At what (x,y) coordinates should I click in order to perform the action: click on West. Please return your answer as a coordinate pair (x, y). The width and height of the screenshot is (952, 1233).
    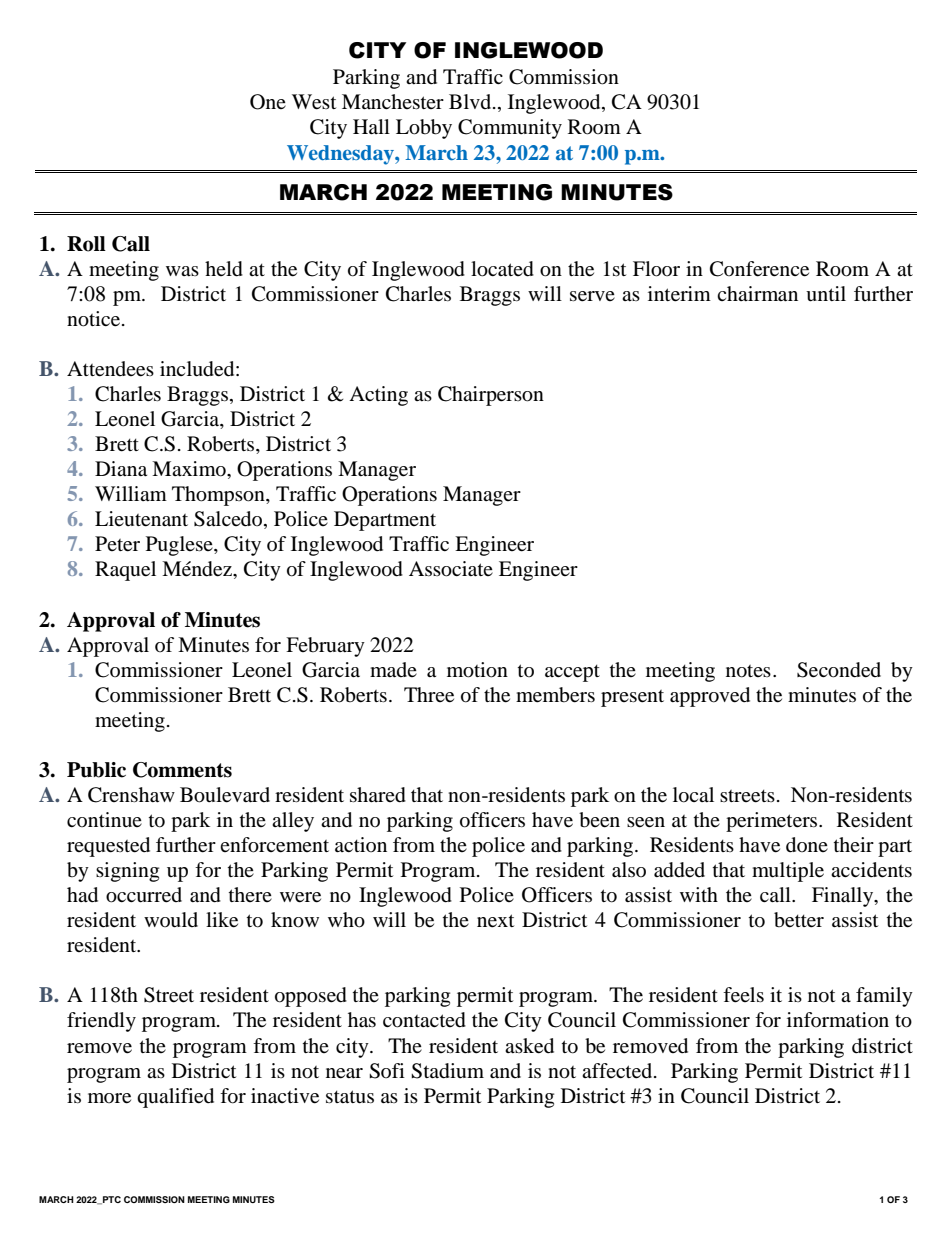
    Looking at the image, I should click on (314, 102).
